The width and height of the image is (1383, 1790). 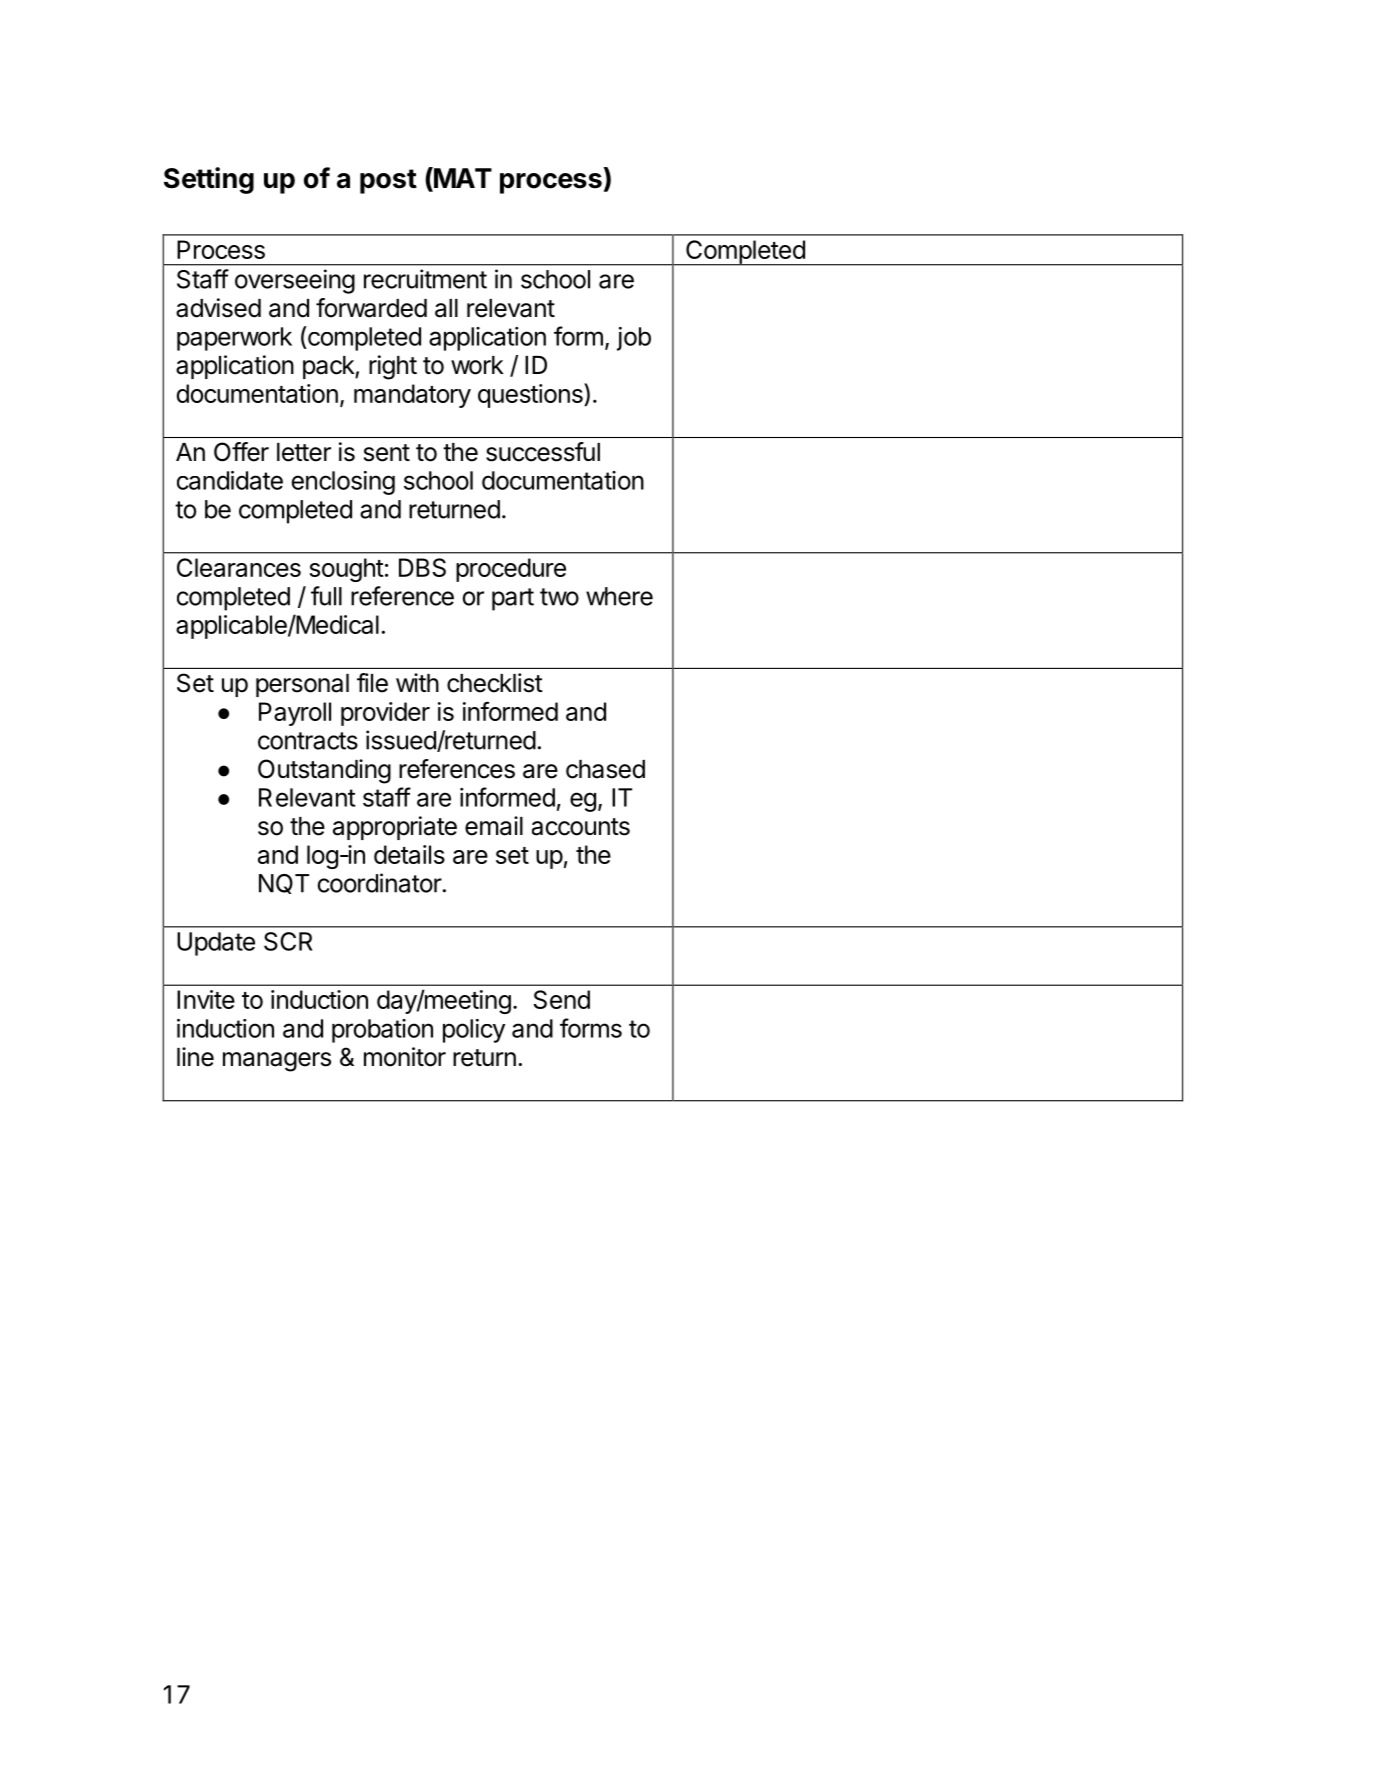 I want to click on Setting, so click(x=209, y=180).
